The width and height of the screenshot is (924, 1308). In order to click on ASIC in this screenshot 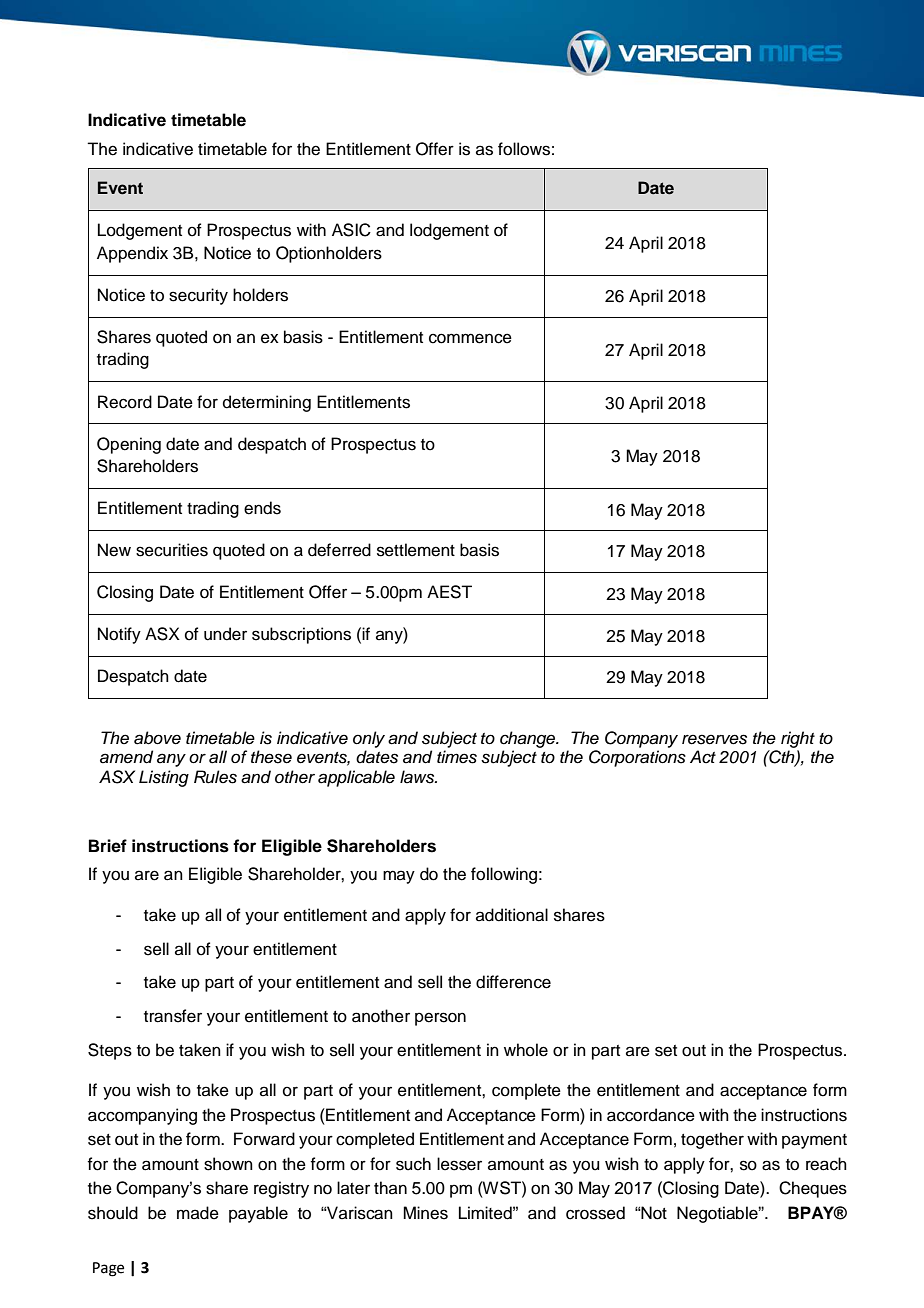, I will do `click(351, 230)`.
